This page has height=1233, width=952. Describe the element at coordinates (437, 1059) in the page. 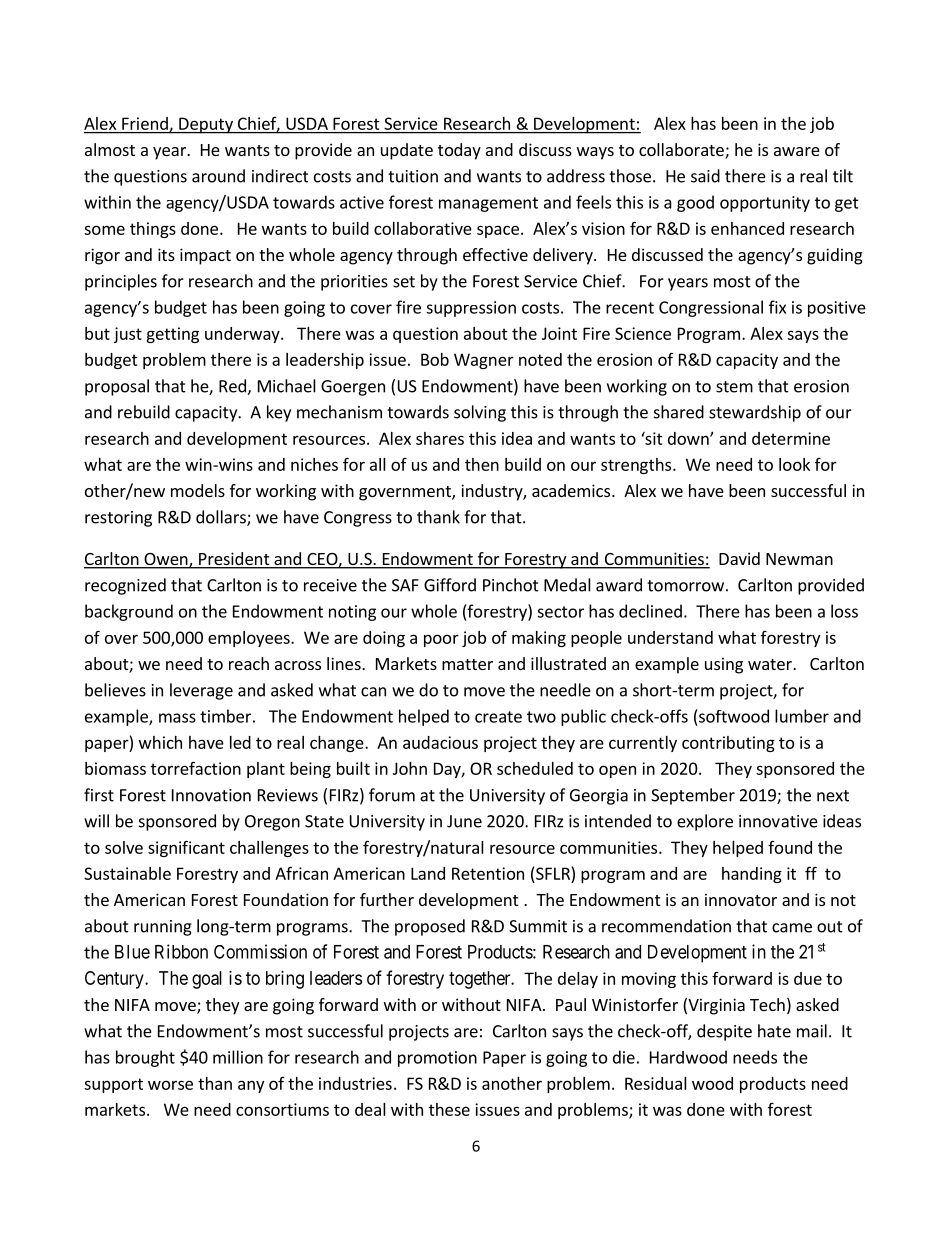

I see `promotion` at that location.
